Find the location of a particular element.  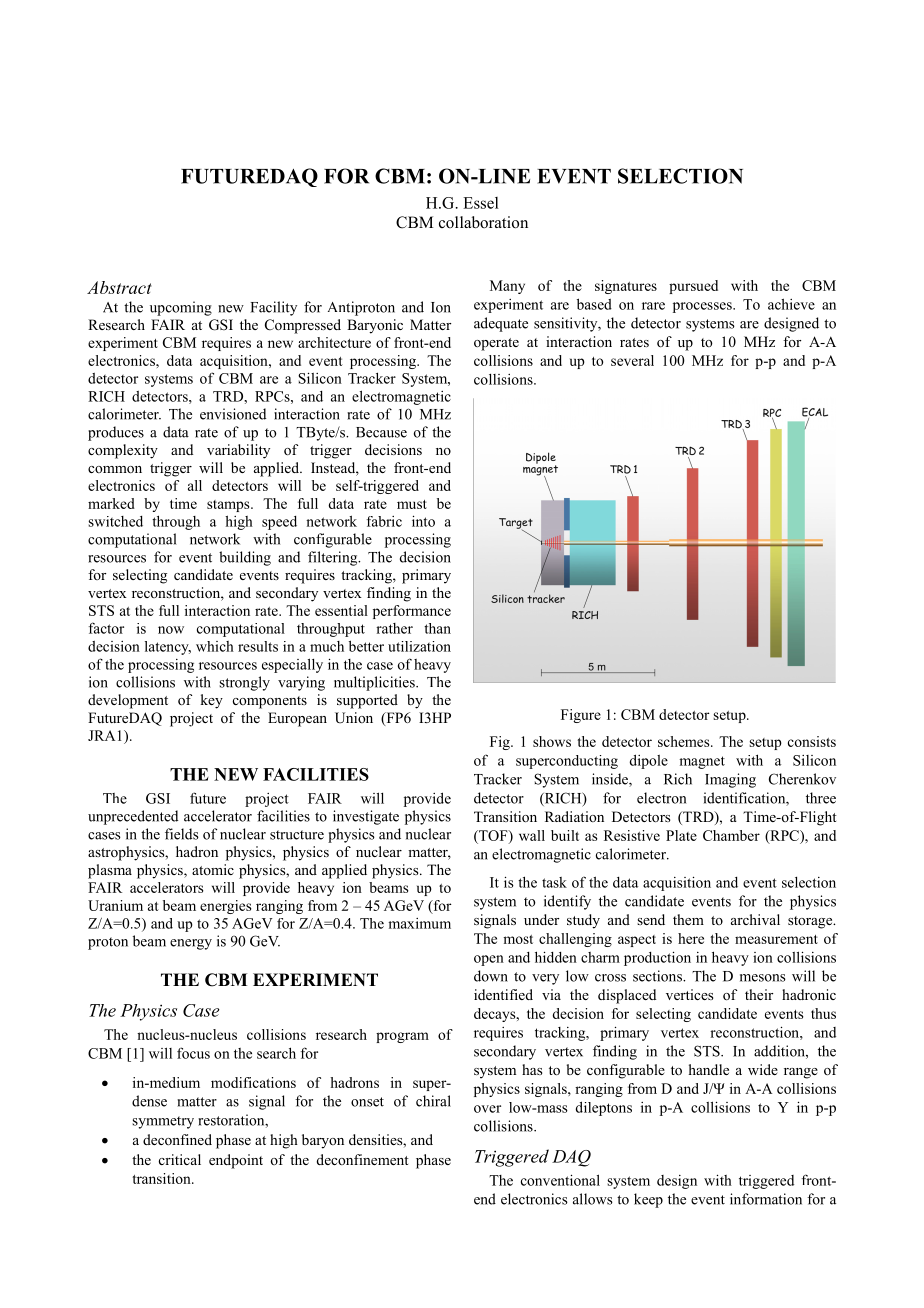

schemes is located at coordinates (685, 741).
